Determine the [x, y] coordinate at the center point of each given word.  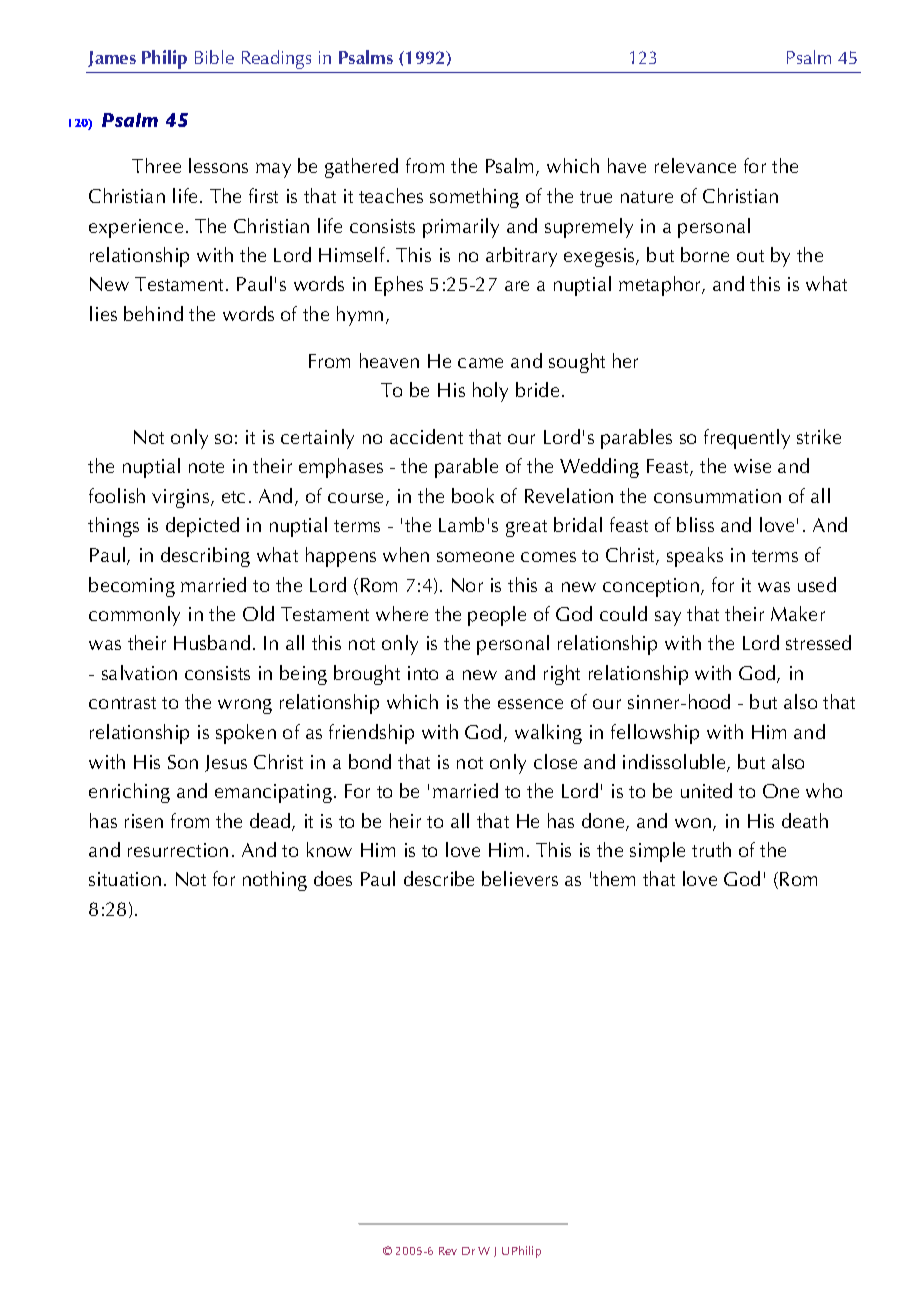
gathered [361, 168]
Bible [214, 57]
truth [711, 849]
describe [439, 878]
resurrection [178, 850]
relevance [695, 165]
